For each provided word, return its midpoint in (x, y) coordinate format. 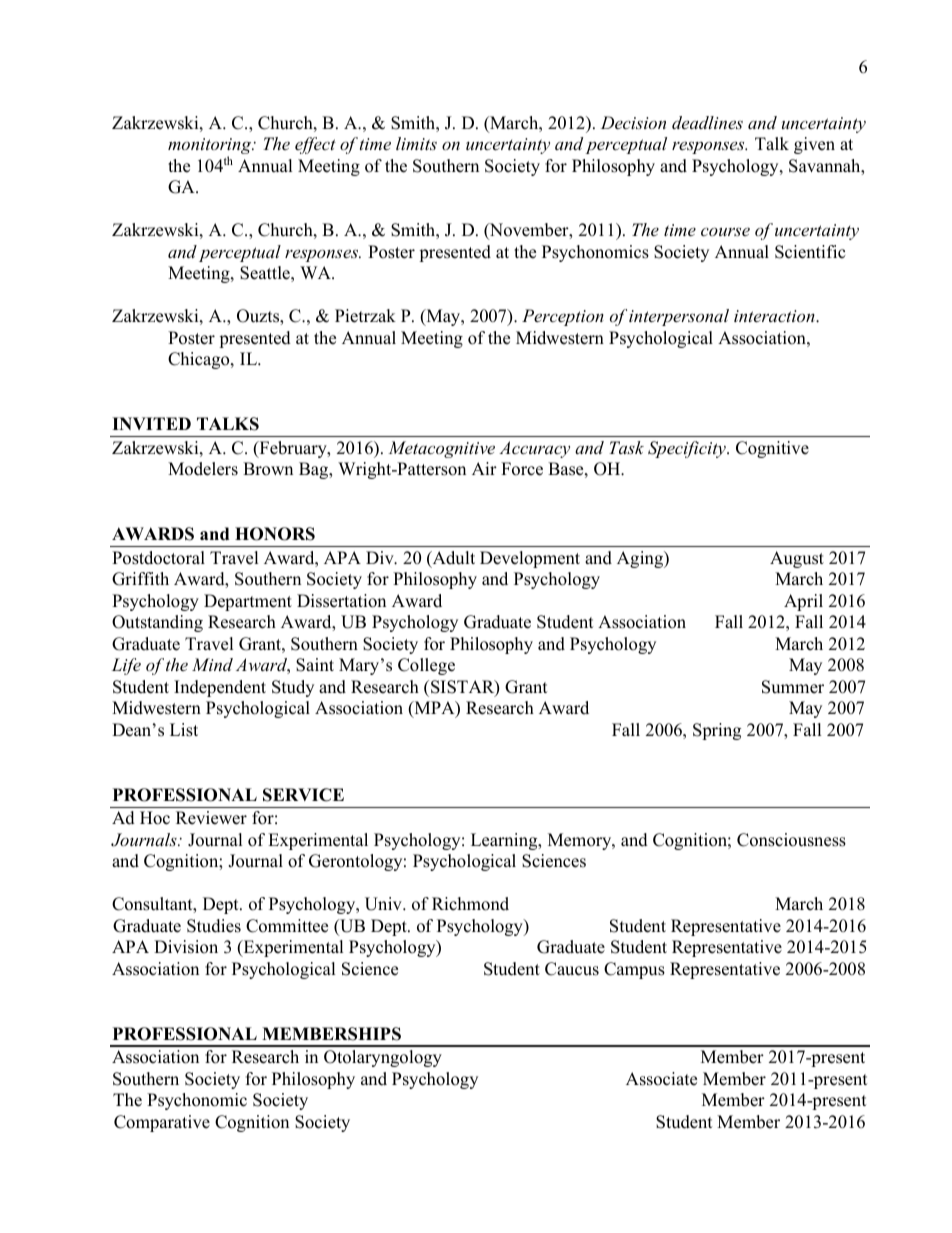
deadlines (707, 122)
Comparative (162, 1123)
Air (484, 468)
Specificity (688, 449)
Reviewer (211, 818)
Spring (717, 731)
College (426, 666)
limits (416, 143)
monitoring (211, 147)
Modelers (203, 469)
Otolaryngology (383, 1058)
